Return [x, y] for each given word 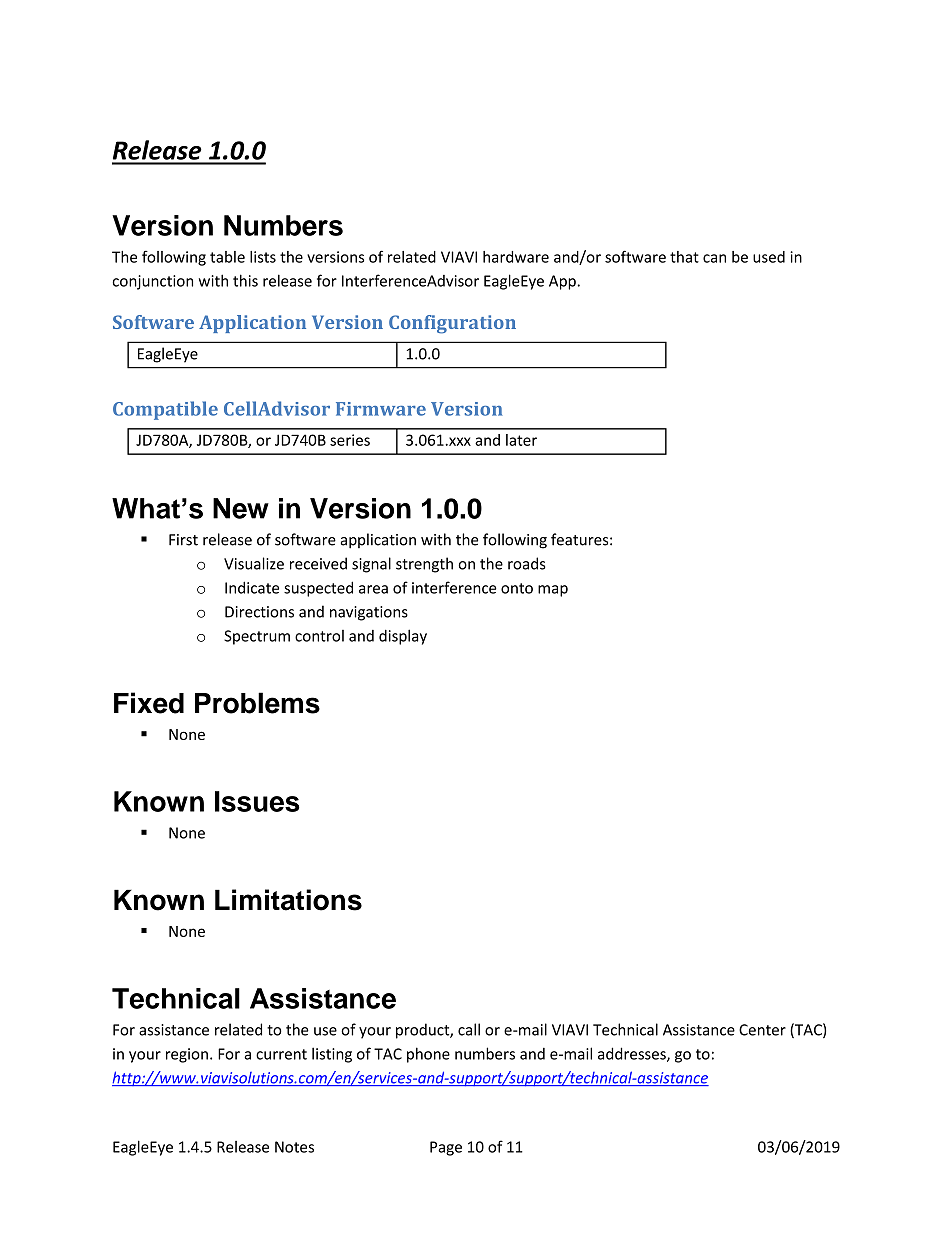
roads [527, 563]
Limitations [288, 900]
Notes [294, 1147]
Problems [257, 703]
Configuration [452, 324]
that [684, 257]
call [469, 1029]
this [245, 280]
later [521, 440]
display [403, 637]
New [241, 508]
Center [762, 1030]
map [553, 591]
